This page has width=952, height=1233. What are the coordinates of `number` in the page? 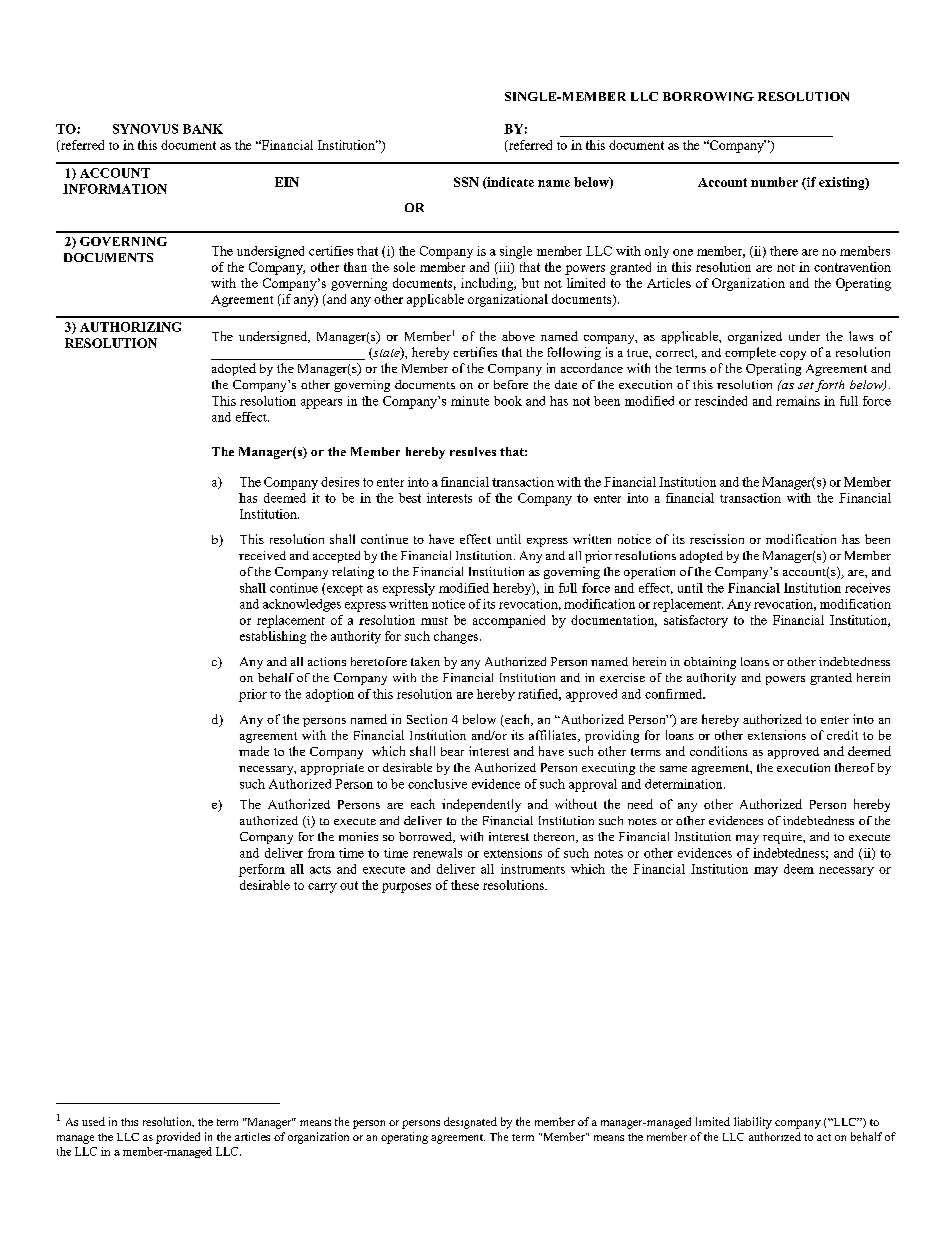 It's located at (774, 182).
